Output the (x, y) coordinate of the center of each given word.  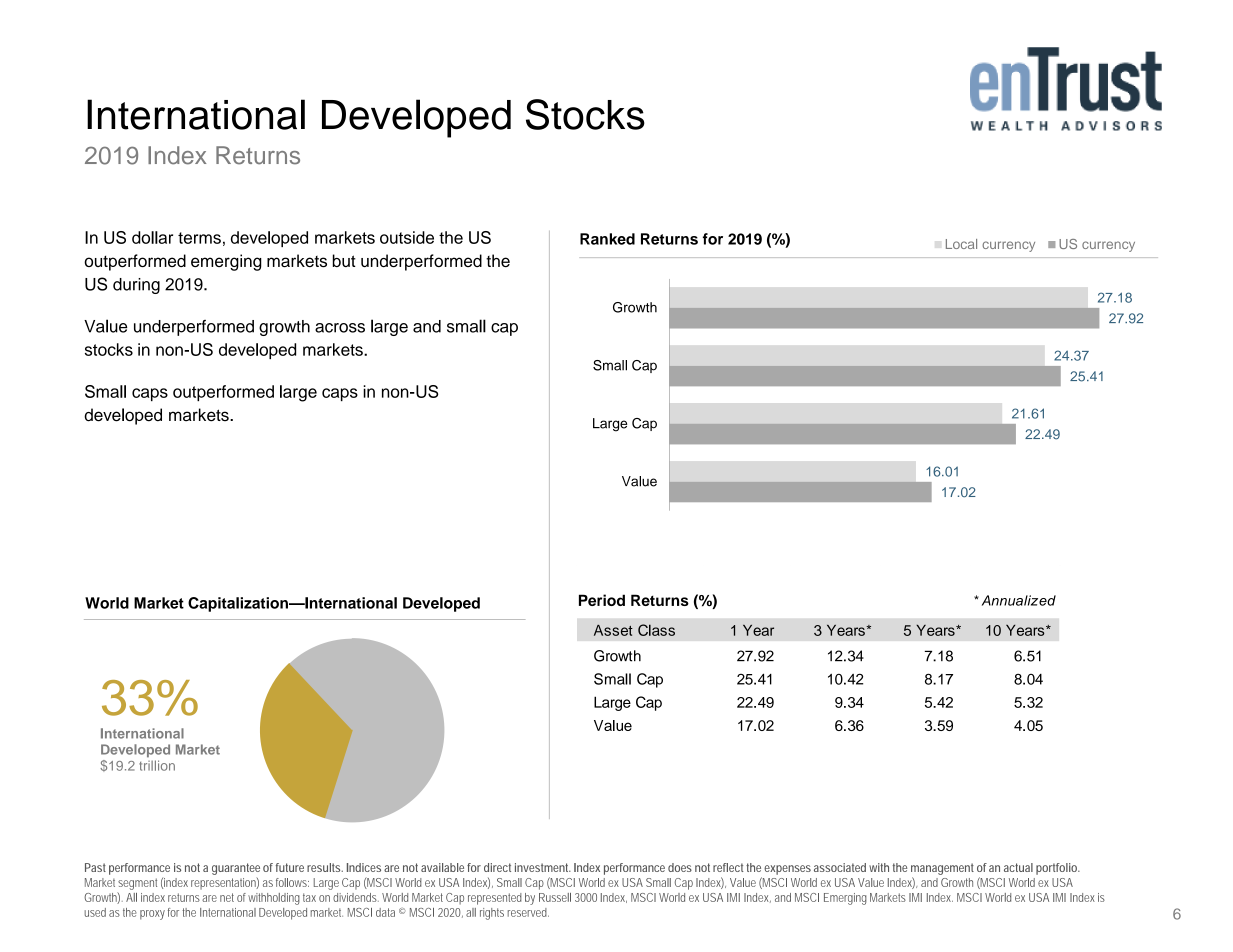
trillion (157, 765)
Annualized (1019, 600)
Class (656, 630)
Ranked (607, 239)
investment (543, 867)
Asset (613, 630)
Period (602, 600)
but (344, 260)
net (227, 897)
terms (199, 238)
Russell (555, 897)
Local (961, 244)
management (942, 869)
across (340, 328)
